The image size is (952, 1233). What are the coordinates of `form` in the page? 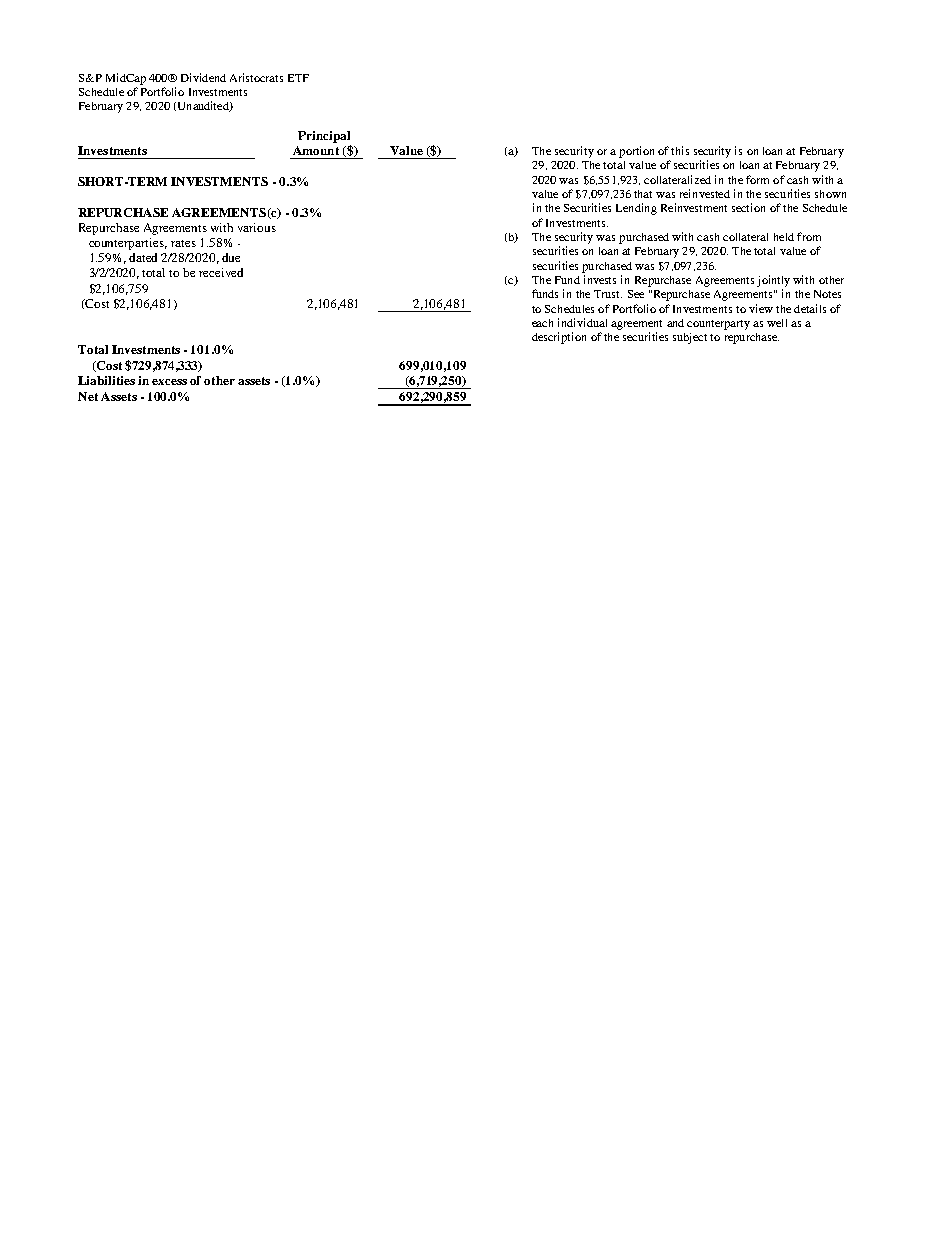 It's located at (757, 179).
